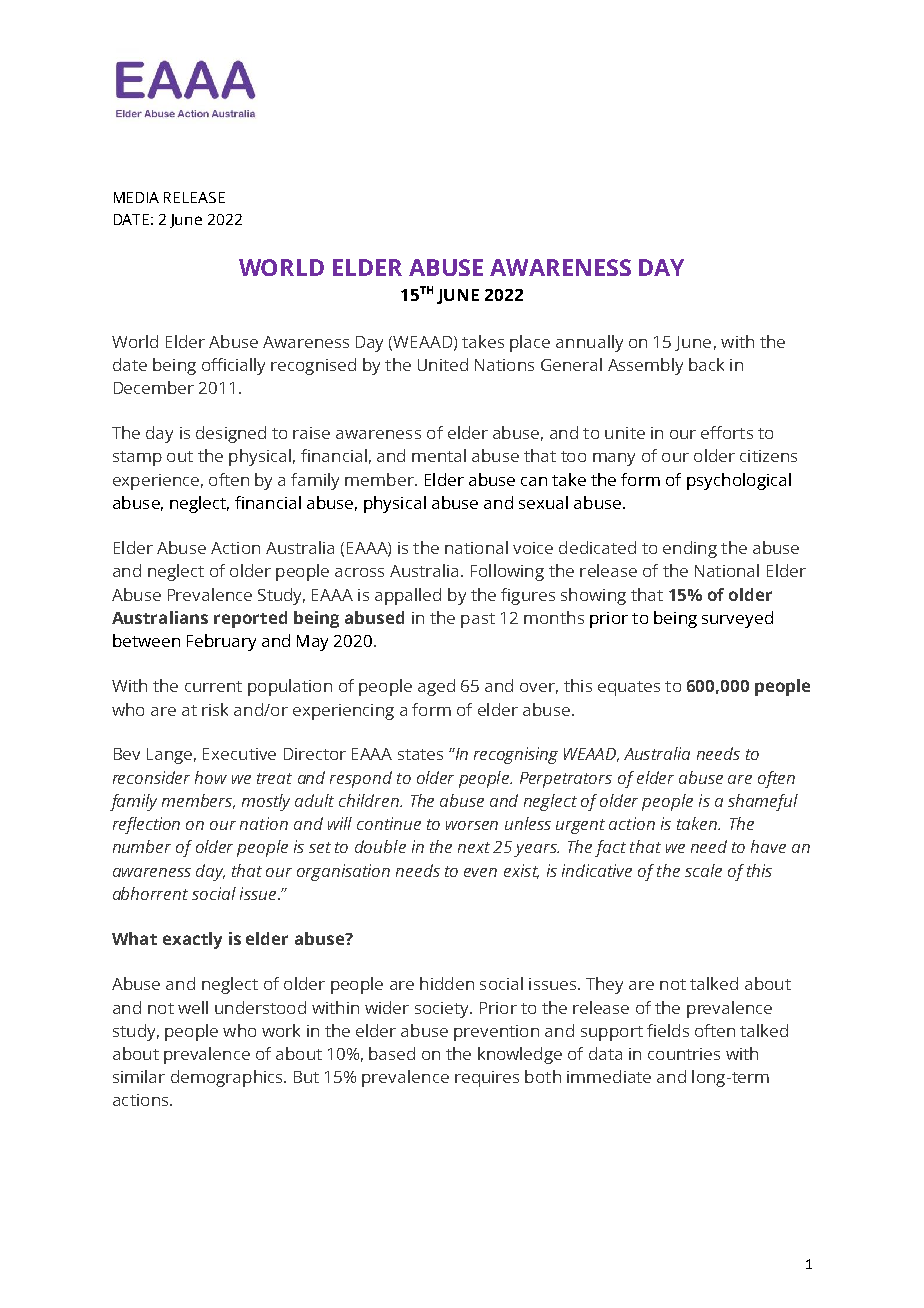  I want to click on abhorrent, so click(150, 893).
